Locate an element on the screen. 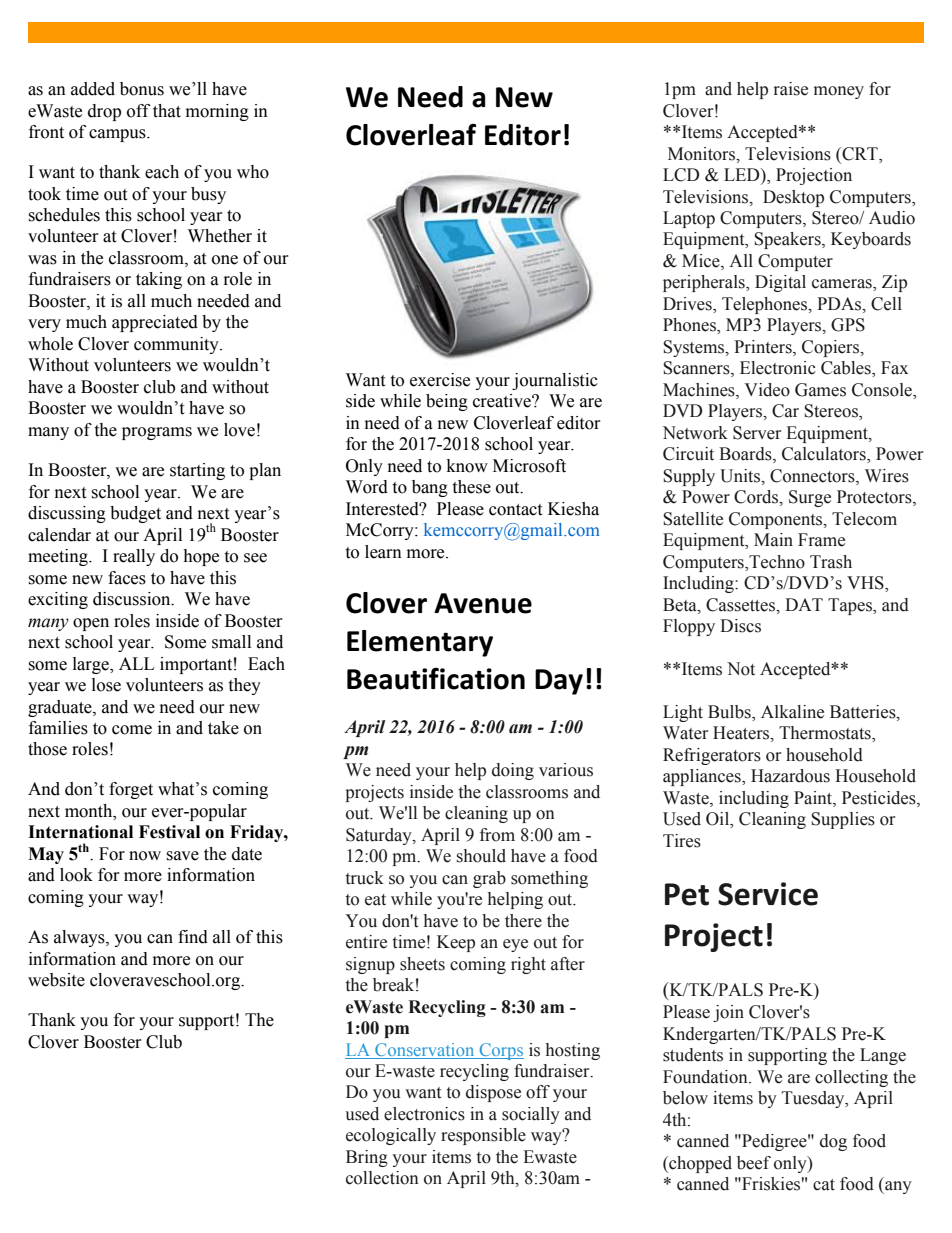  from is located at coordinates (497, 835).
